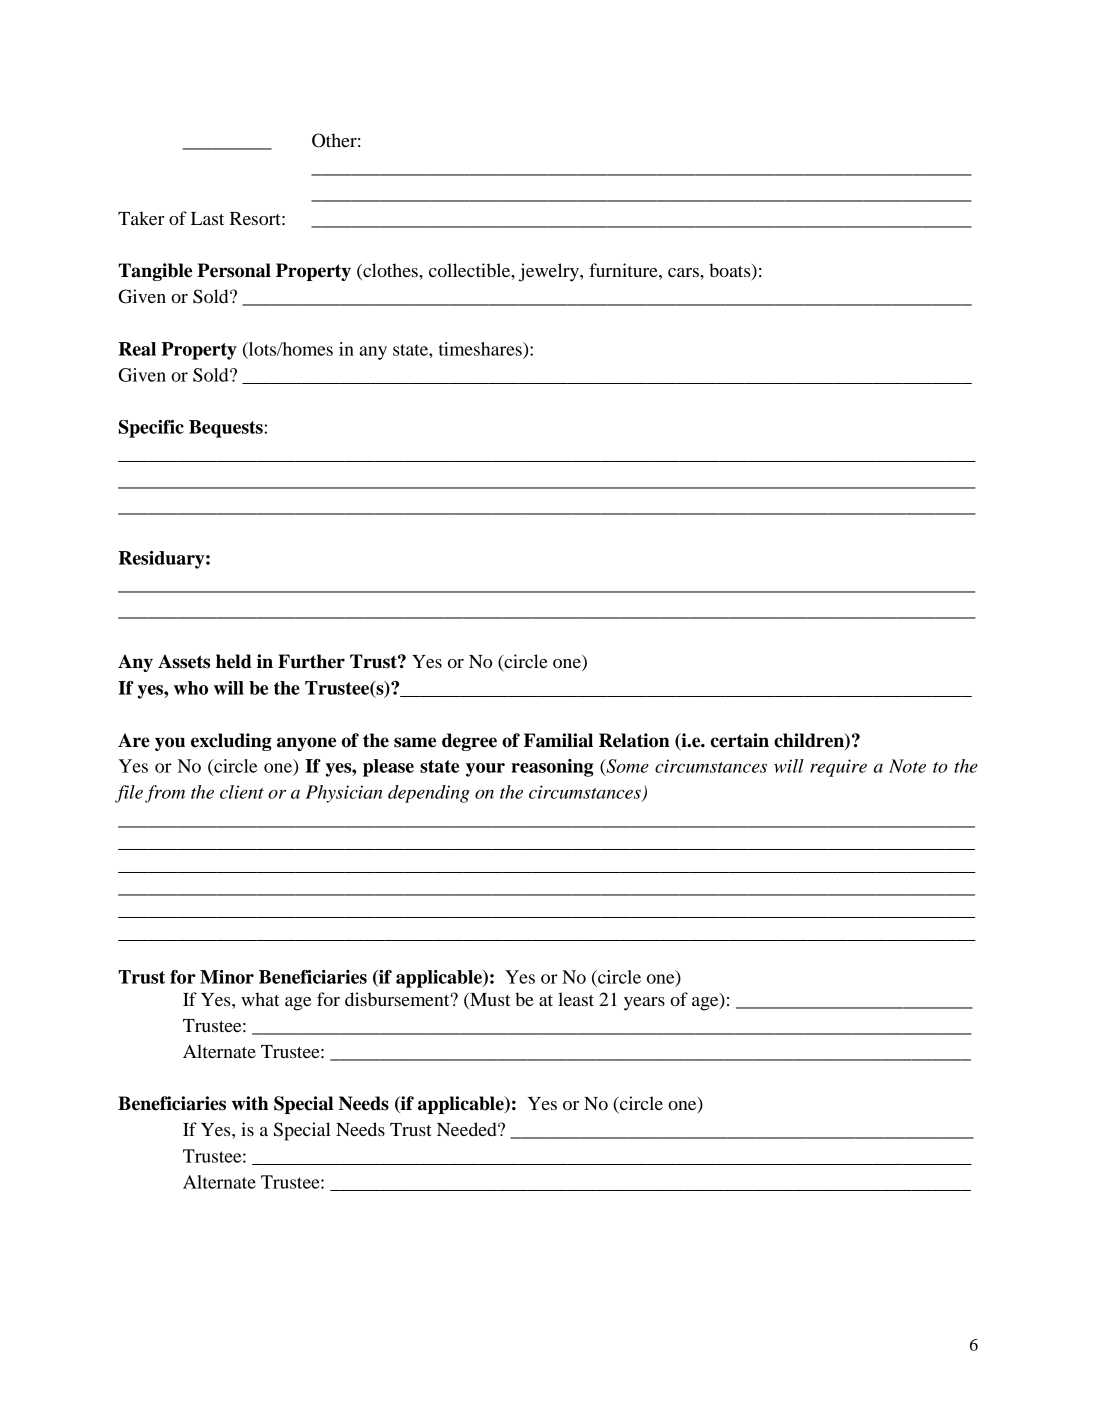 The image size is (1096, 1419). I want to click on Bequests, so click(227, 429).
